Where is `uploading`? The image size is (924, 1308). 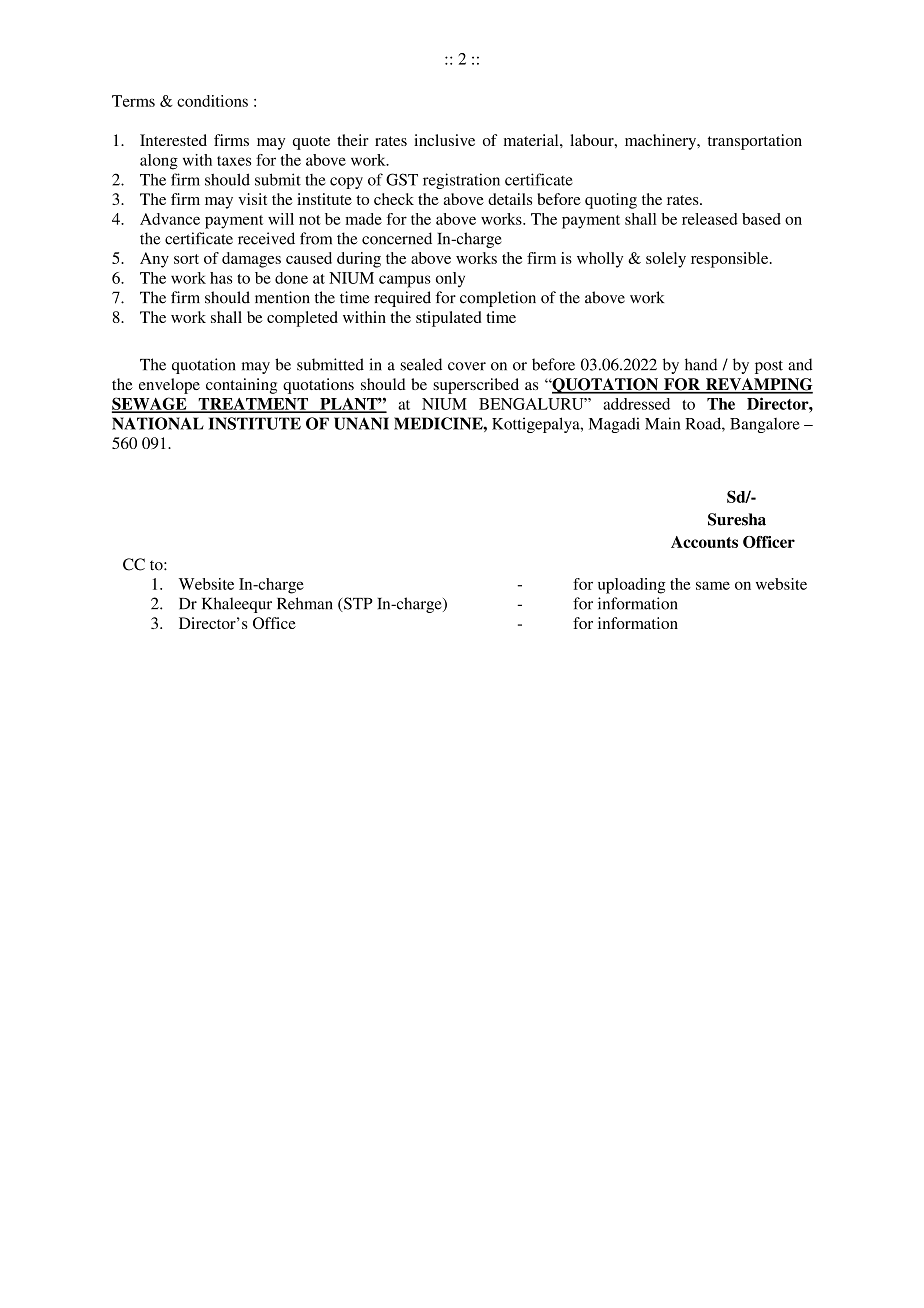 uploading is located at coordinates (632, 586).
